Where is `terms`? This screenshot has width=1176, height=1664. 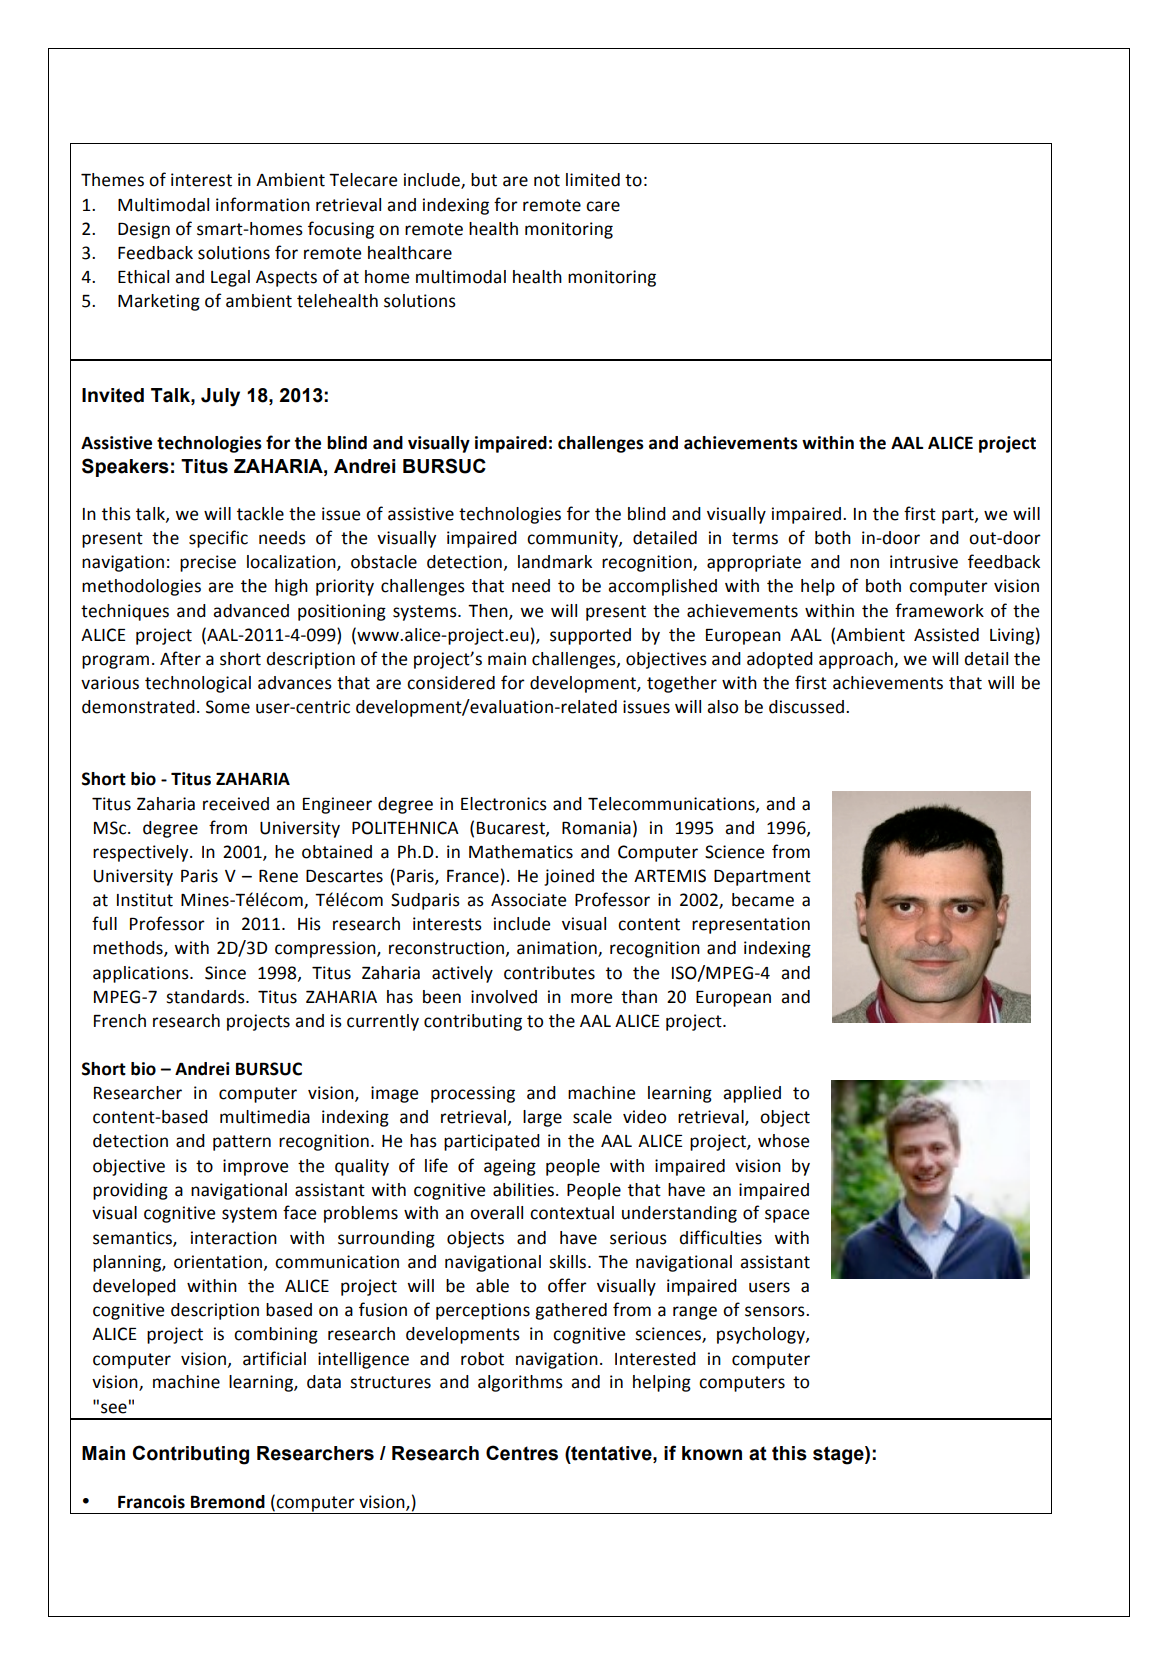
terms is located at coordinates (755, 538).
